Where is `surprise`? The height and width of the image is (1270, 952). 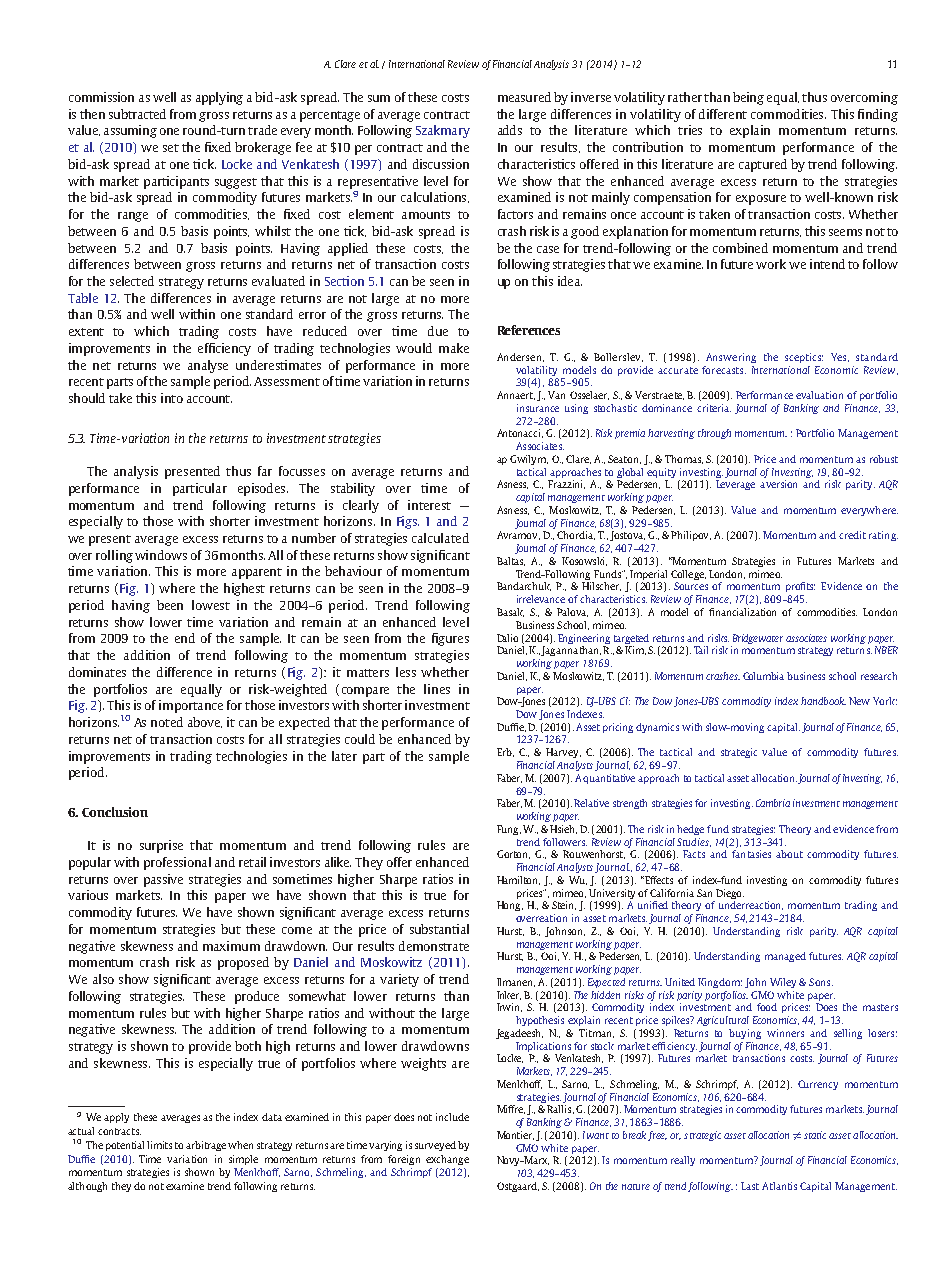
surprise is located at coordinates (161, 846).
